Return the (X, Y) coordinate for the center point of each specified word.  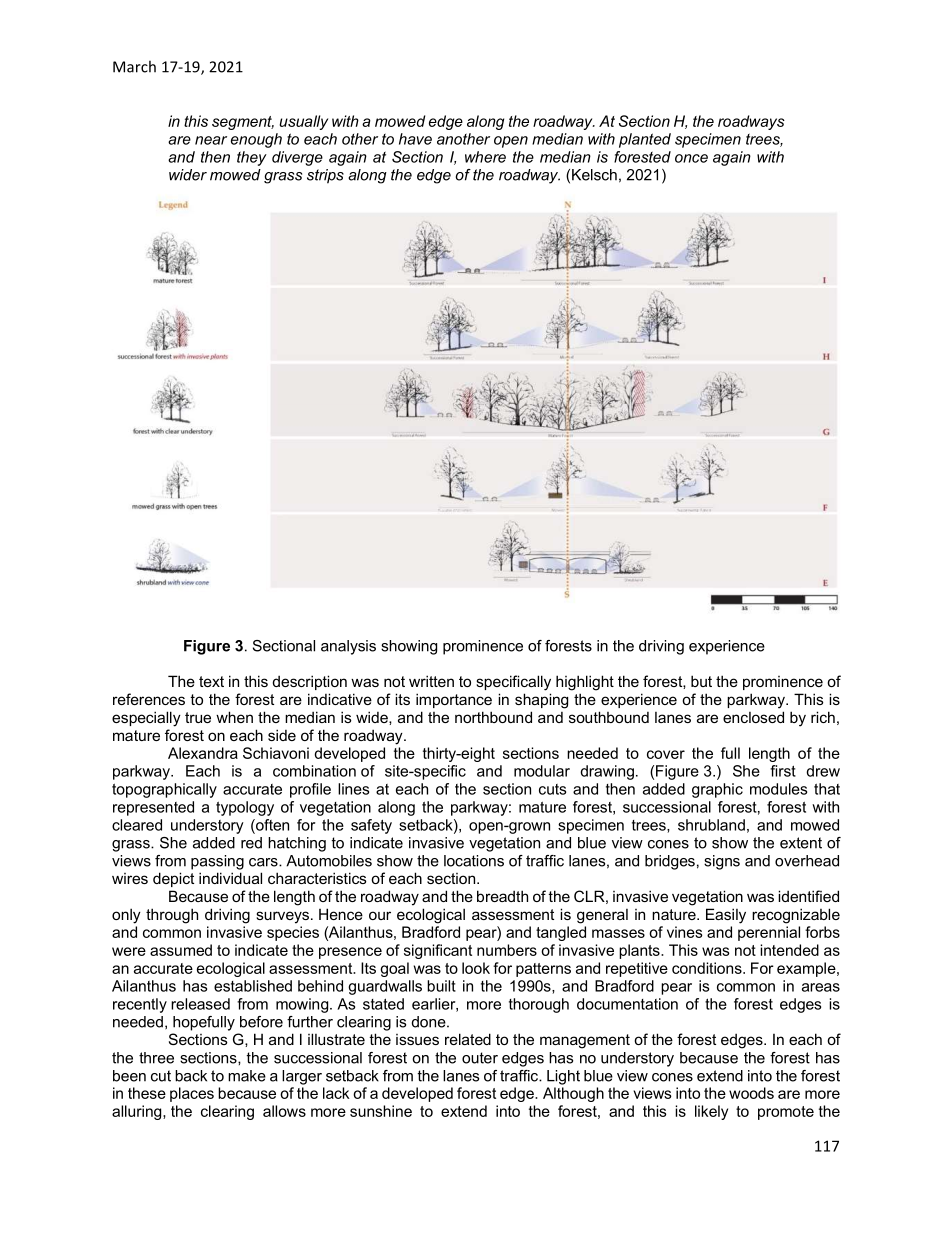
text (211, 681)
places (192, 1094)
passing (217, 862)
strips (325, 176)
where (485, 157)
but (701, 681)
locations (474, 861)
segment (243, 123)
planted (645, 140)
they (252, 158)
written (431, 681)
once (691, 158)
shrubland (711, 825)
